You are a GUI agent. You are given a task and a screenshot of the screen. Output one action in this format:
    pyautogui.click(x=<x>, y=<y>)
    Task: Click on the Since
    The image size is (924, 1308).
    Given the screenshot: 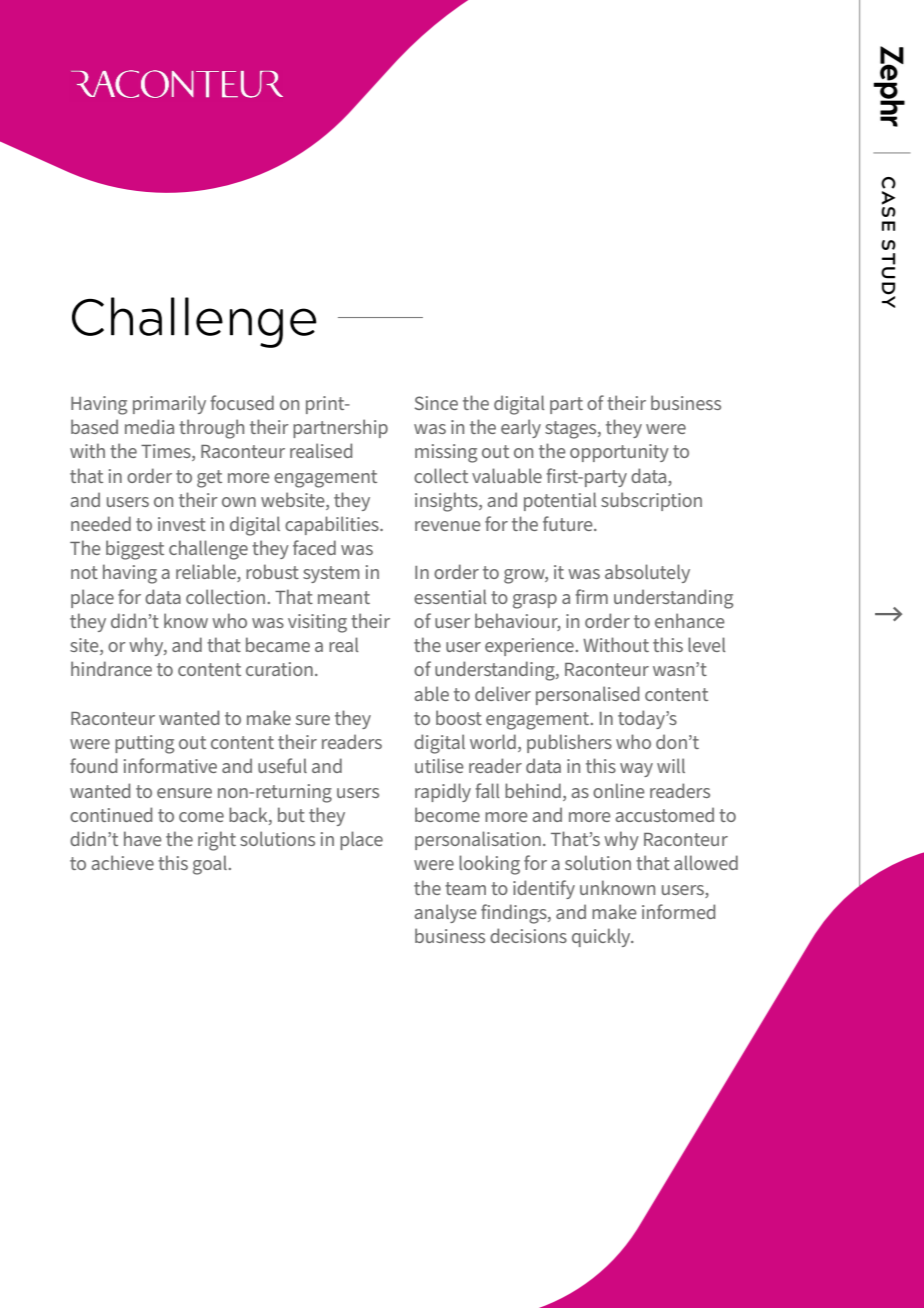 What is the action you would take?
    pyautogui.click(x=436, y=403)
